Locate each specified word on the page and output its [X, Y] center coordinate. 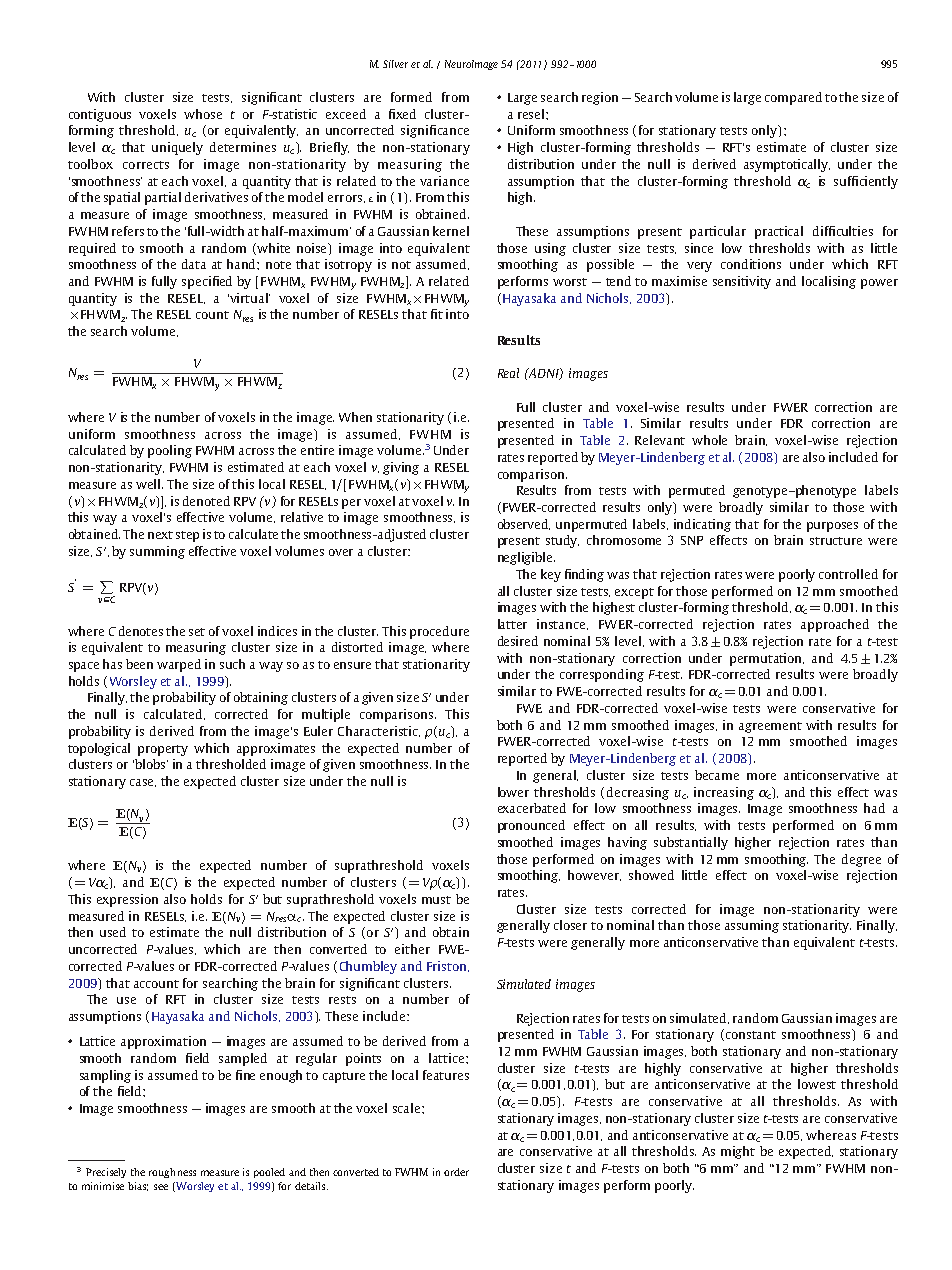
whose [203, 114]
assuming [752, 926]
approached [835, 625]
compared [793, 98]
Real [508, 373]
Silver [395, 64]
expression [127, 900]
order [456, 1172]
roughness [172, 1173]
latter [512, 624]
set [197, 632]
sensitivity [742, 282]
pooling [170, 451]
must [436, 900]
